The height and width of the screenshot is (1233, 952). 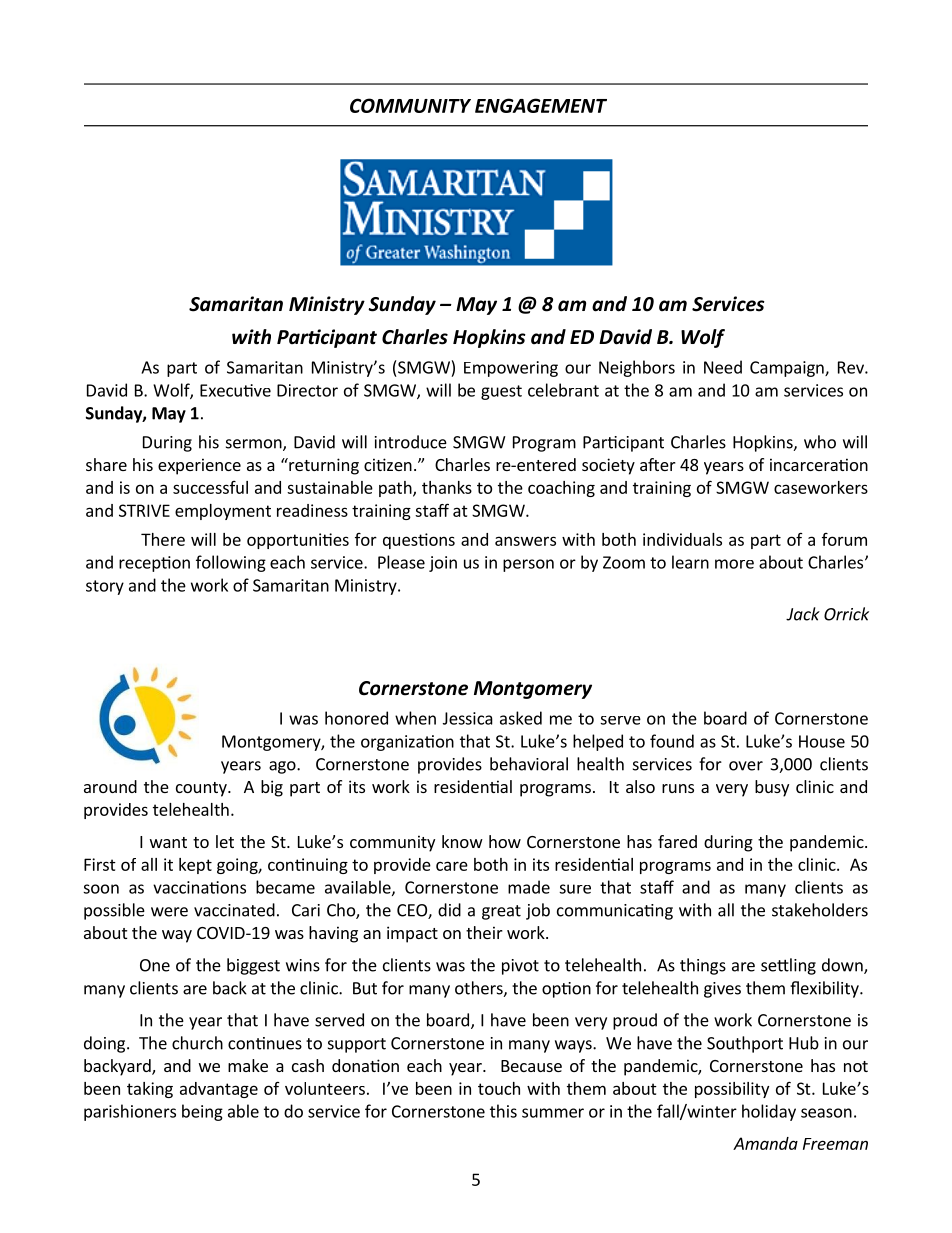 What do you see at coordinates (154, 564) in the screenshot?
I see `reception` at bounding box center [154, 564].
